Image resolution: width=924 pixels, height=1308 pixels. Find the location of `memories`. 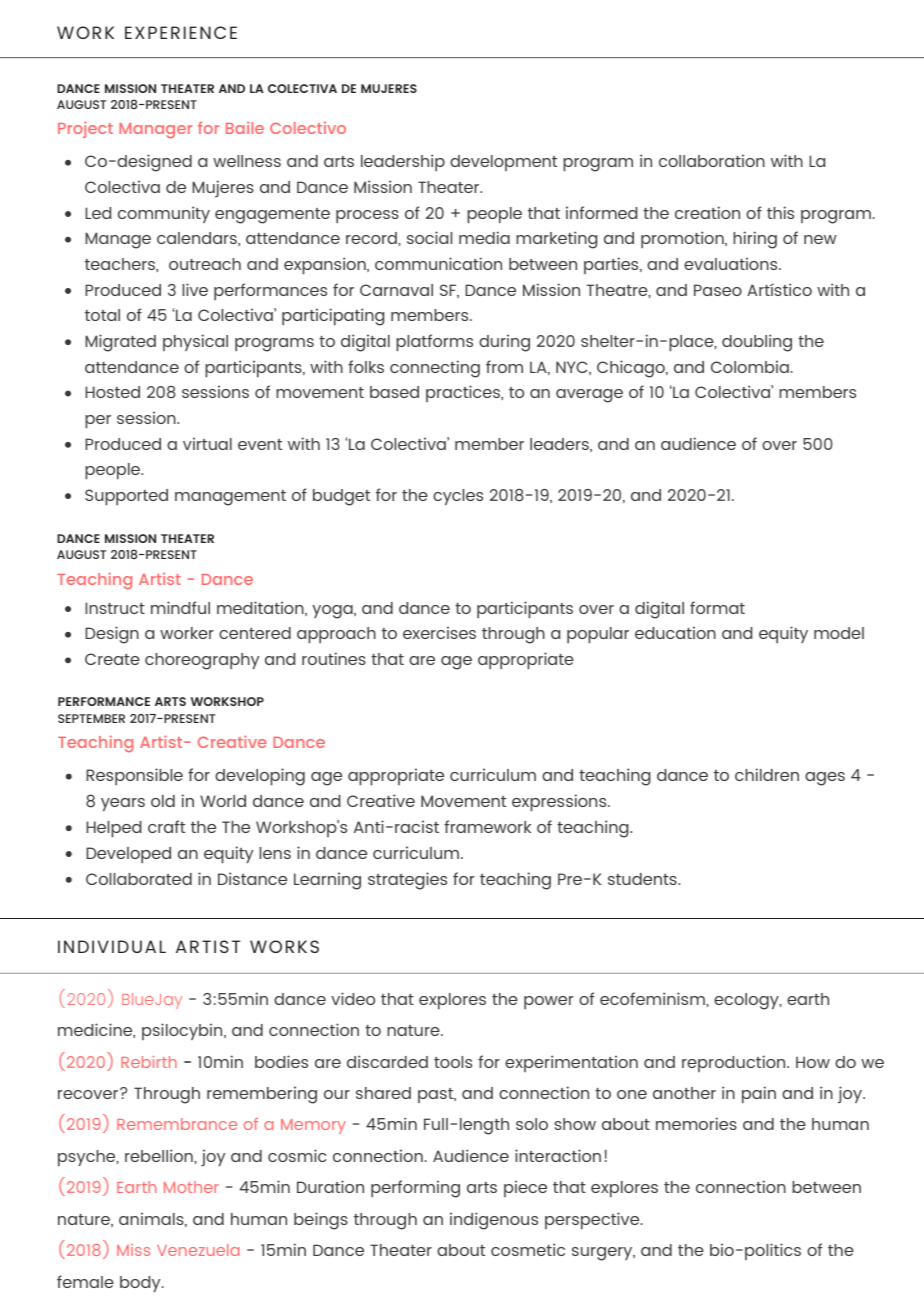

memories is located at coordinates (696, 1123).
